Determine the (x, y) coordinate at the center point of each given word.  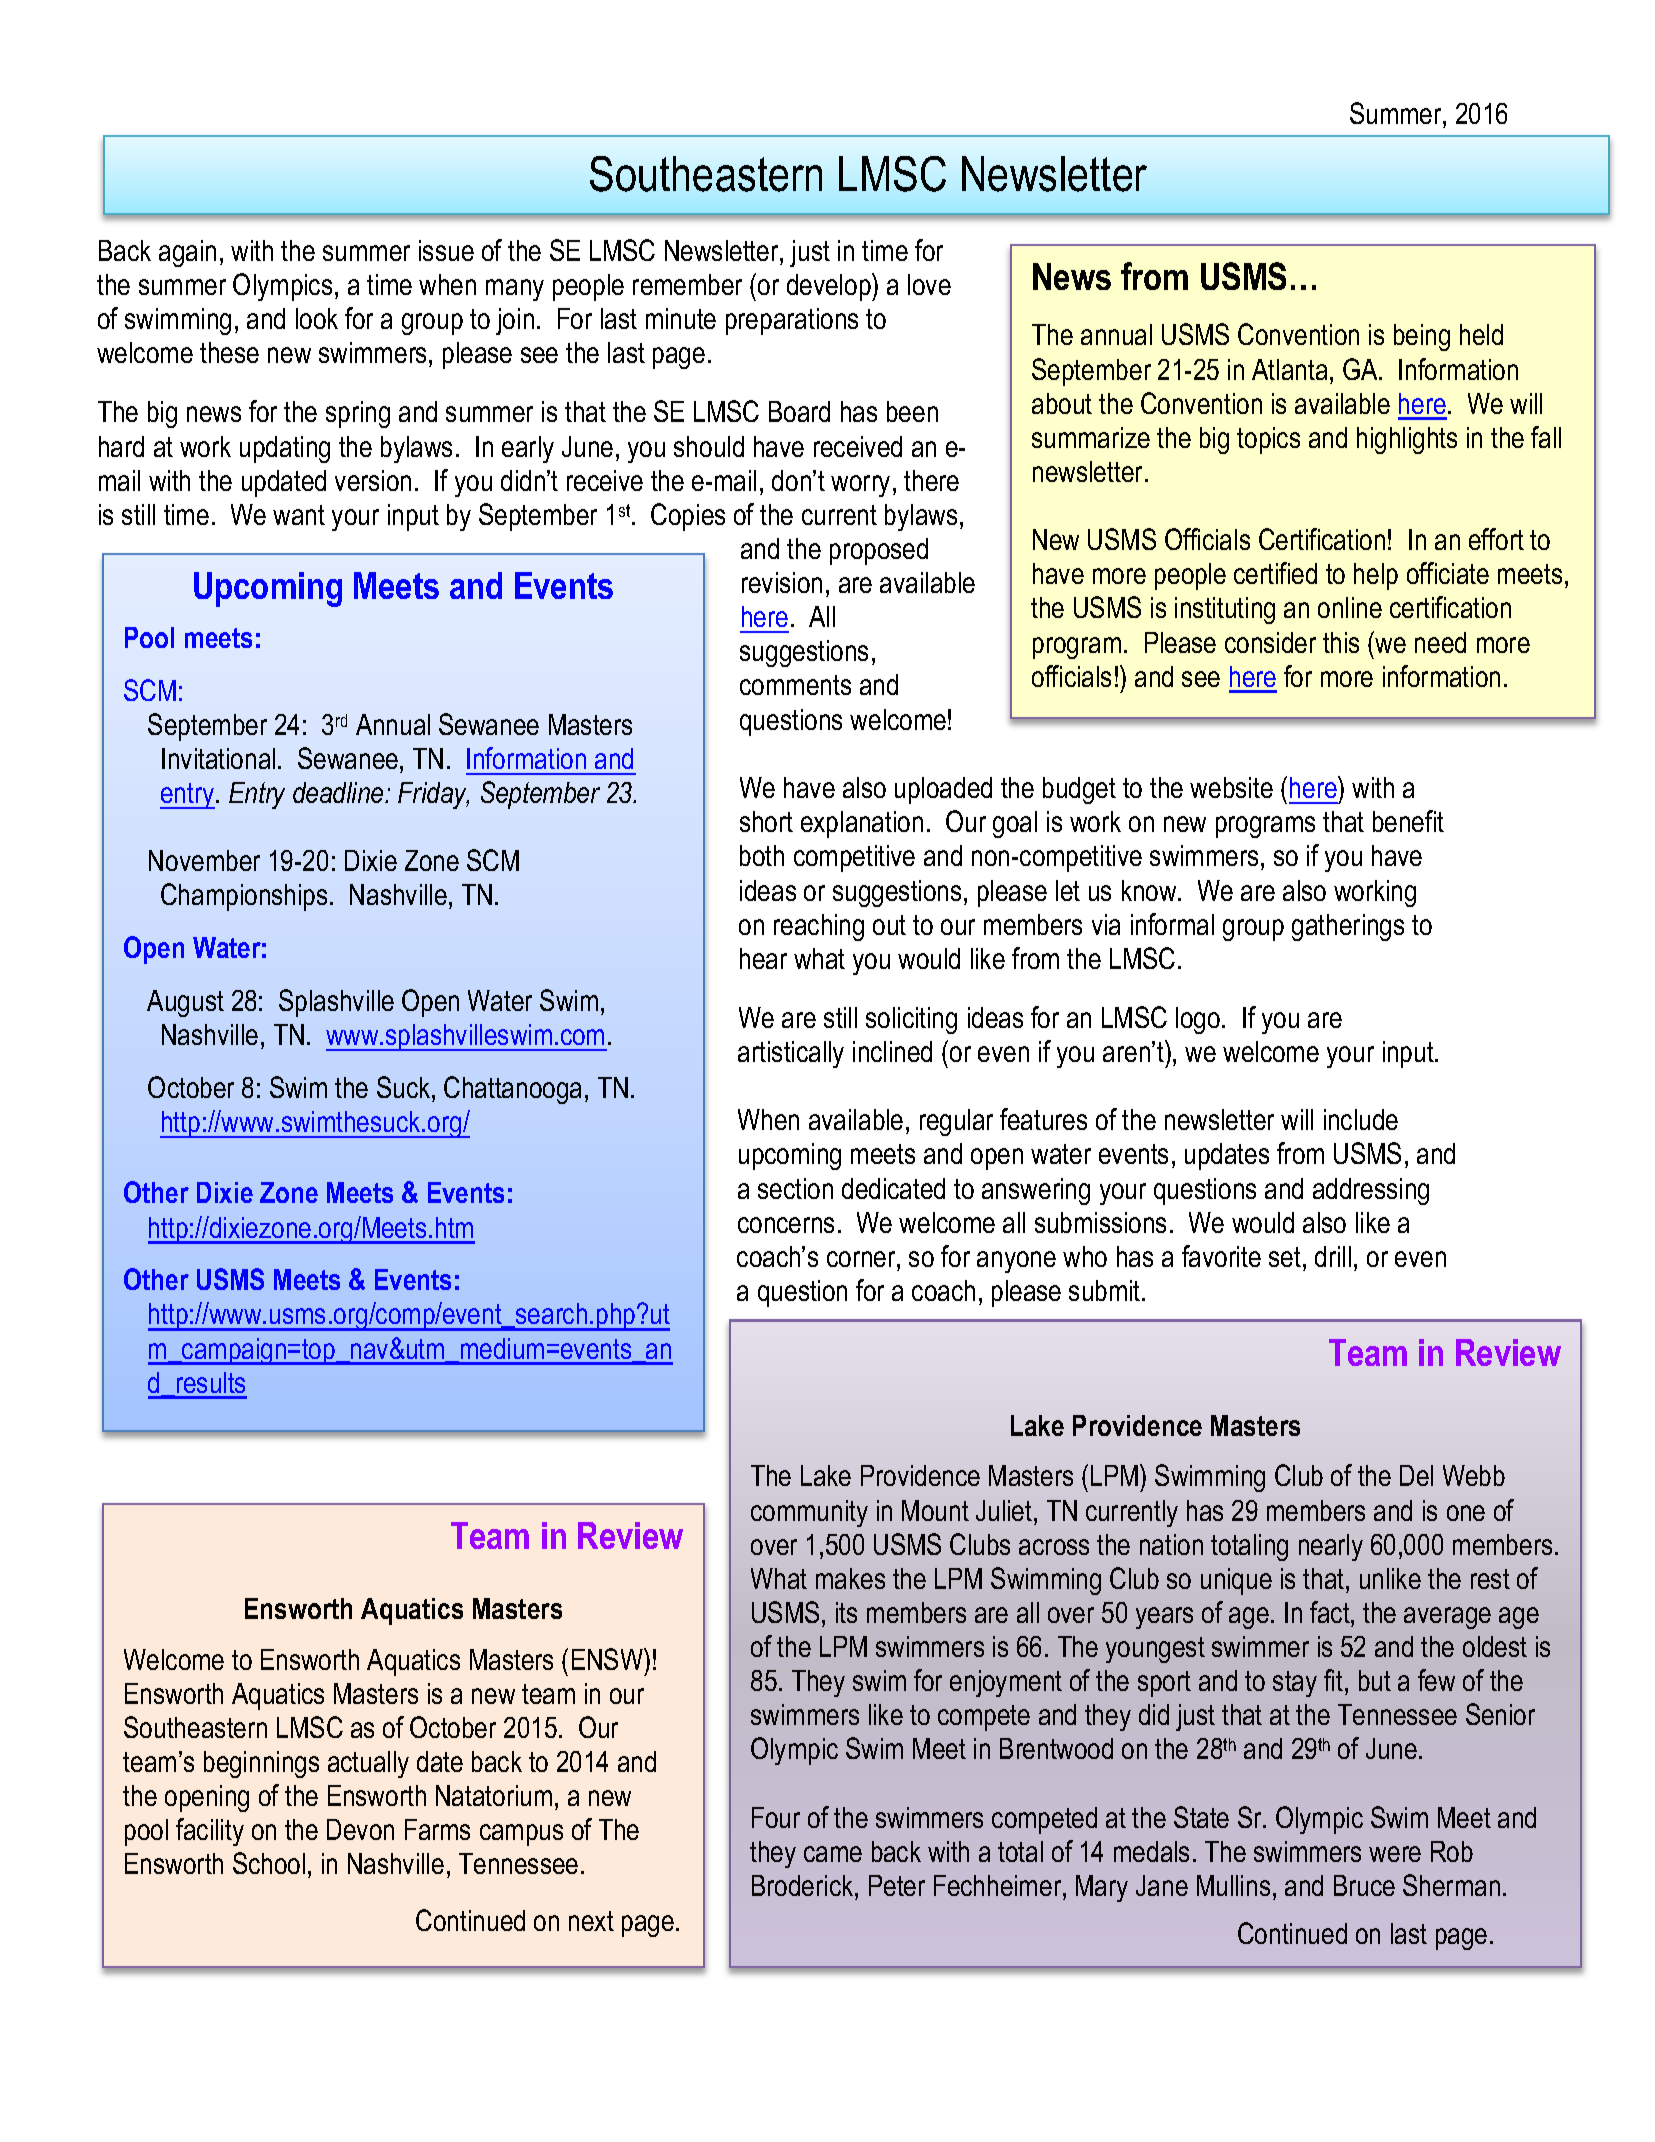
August (185, 1003)
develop (830, 287)
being (1422, 337)
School (269, 1863)
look (317, 318)
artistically (791, 1054)
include (1361, 1119)
